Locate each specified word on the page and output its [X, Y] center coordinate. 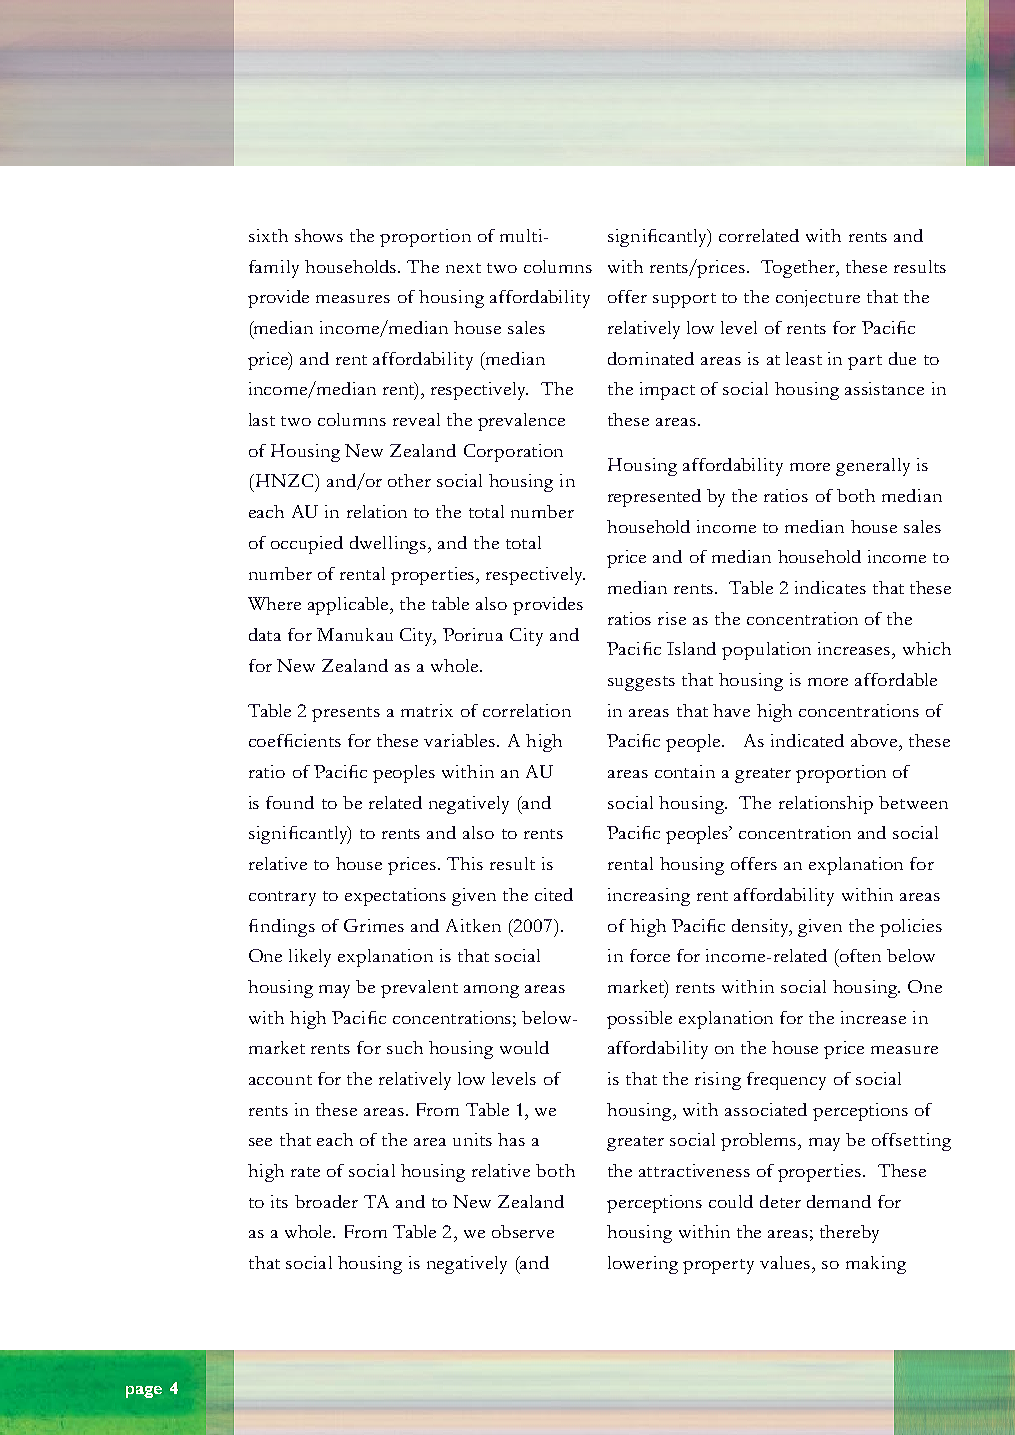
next [463, 268]
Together [799, 269]
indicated [807, 740]
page [144, 1392]
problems [760, 1142]
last [262, 419]
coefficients [295, 740]
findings [282, 928]
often [859, 955]
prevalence [521, 422]
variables [461, 740]
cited [554, 894]
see [260, 1142]
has [511, 1139]
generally [873, 467]
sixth [268, 235]
